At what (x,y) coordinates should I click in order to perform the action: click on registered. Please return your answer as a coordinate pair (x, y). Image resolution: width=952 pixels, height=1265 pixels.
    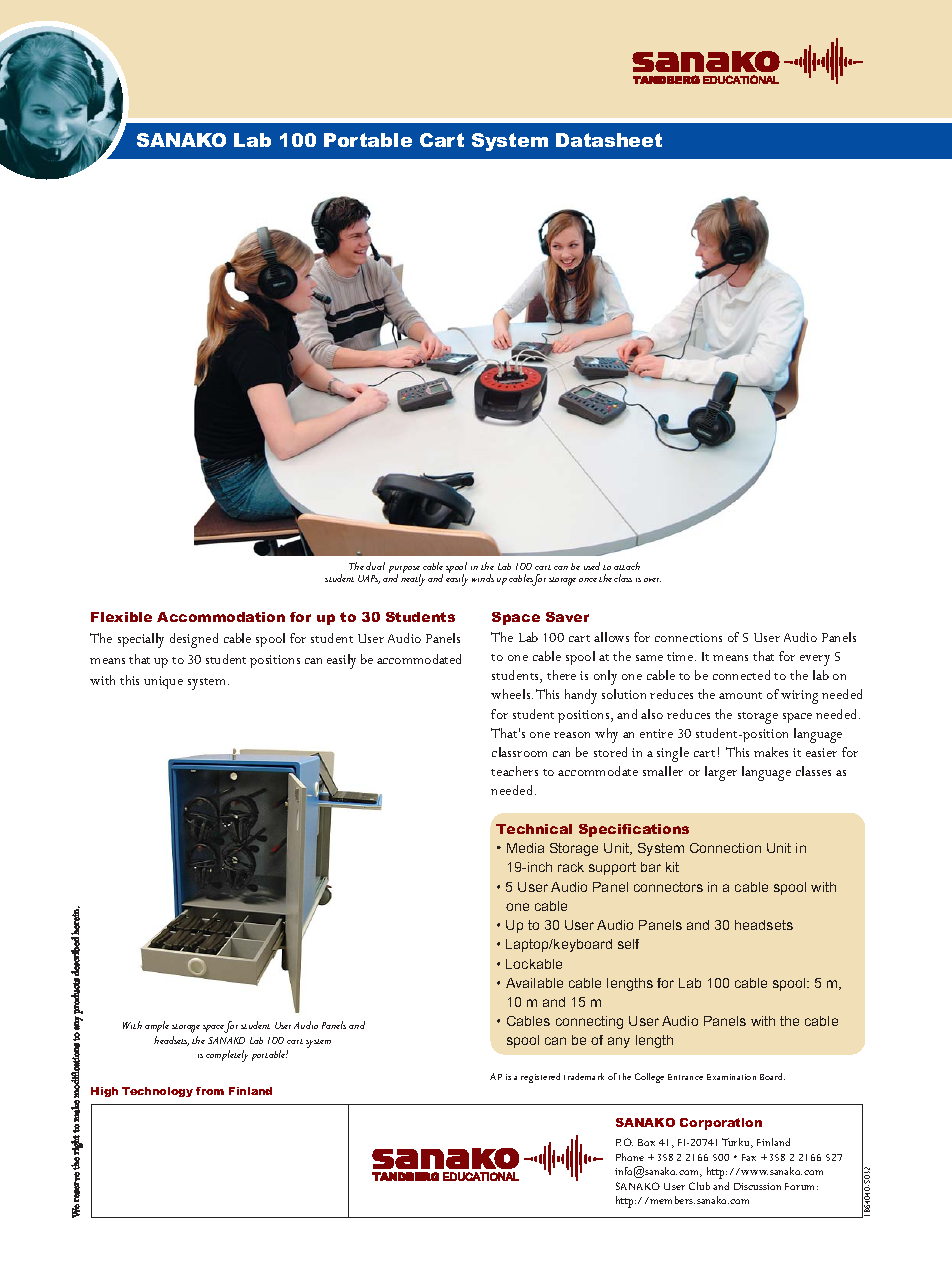
    Looking at the image, I should click on (540, 1078).
